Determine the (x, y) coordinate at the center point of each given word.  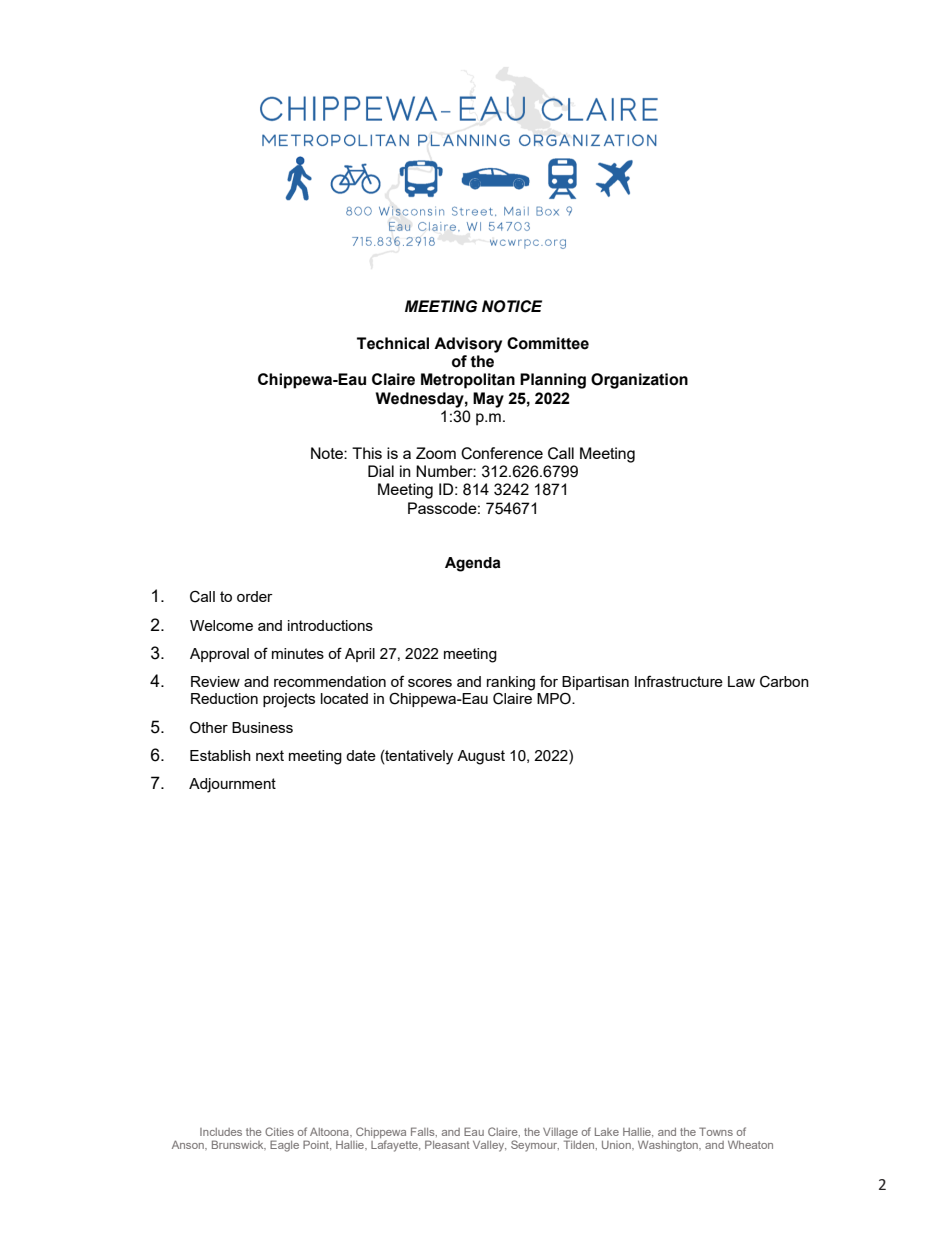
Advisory (468, 345)
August (481, 757)
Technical (393, 343)
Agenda (473, 564)
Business (262, 727)
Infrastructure (679, 681)
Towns (716, 1131)
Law (741, 681)
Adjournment (232, 785)
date (361, 755)
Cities (279, 1131)
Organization (639, 381)
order (255, 596)
